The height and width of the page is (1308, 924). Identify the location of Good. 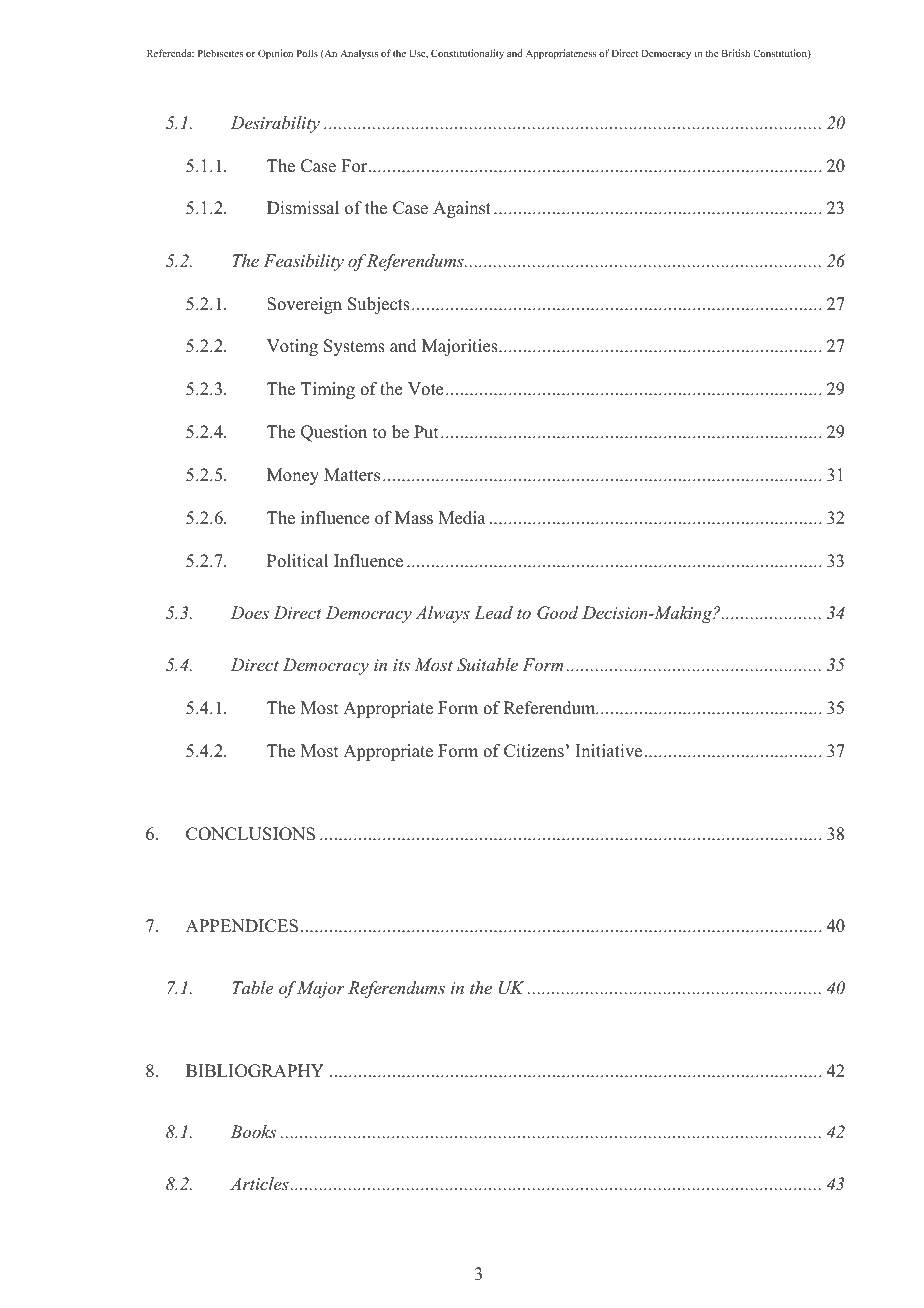
(557, 613).
